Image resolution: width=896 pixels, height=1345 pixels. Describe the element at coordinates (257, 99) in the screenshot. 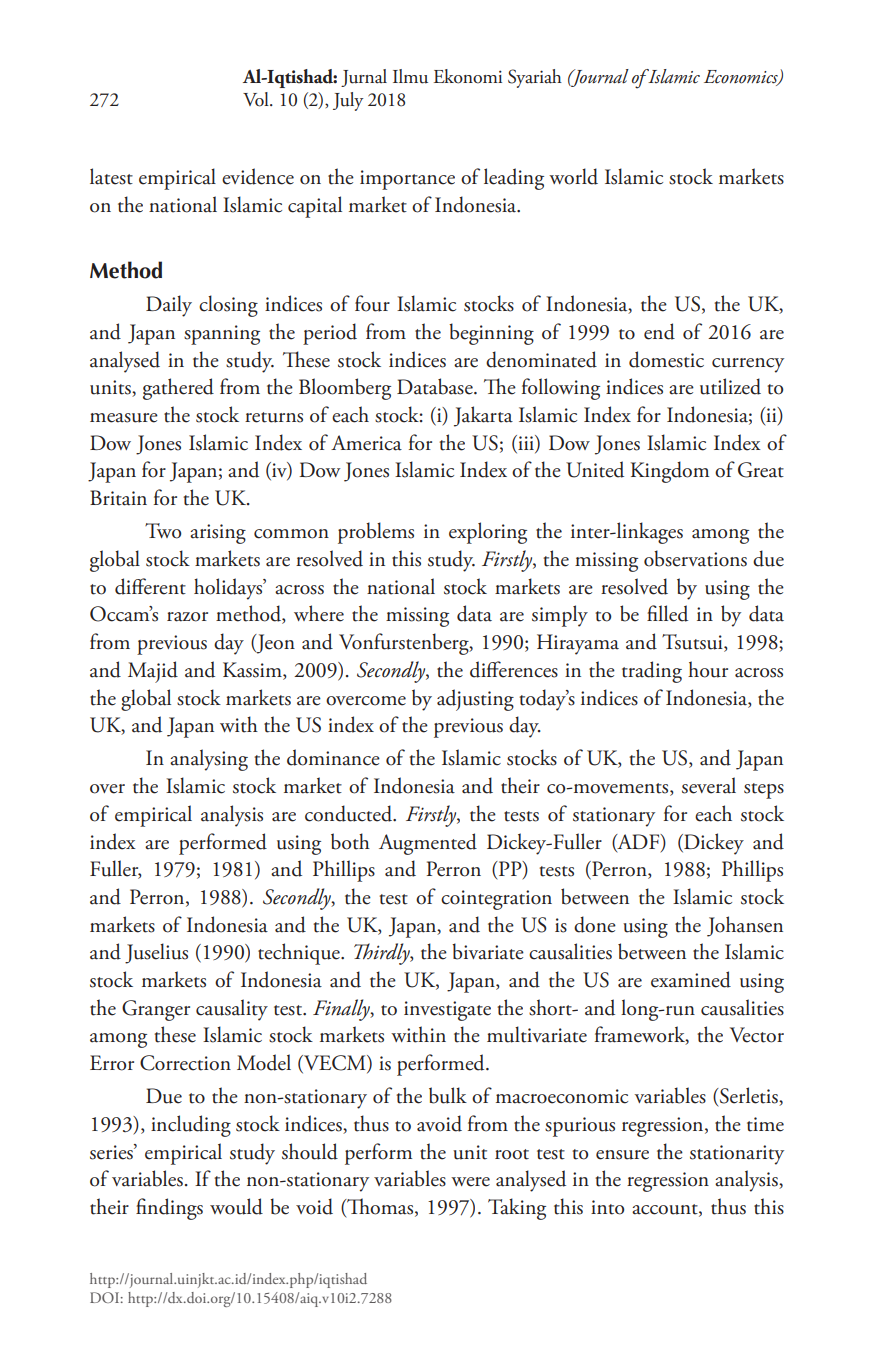

I see `Vol` at that location.
